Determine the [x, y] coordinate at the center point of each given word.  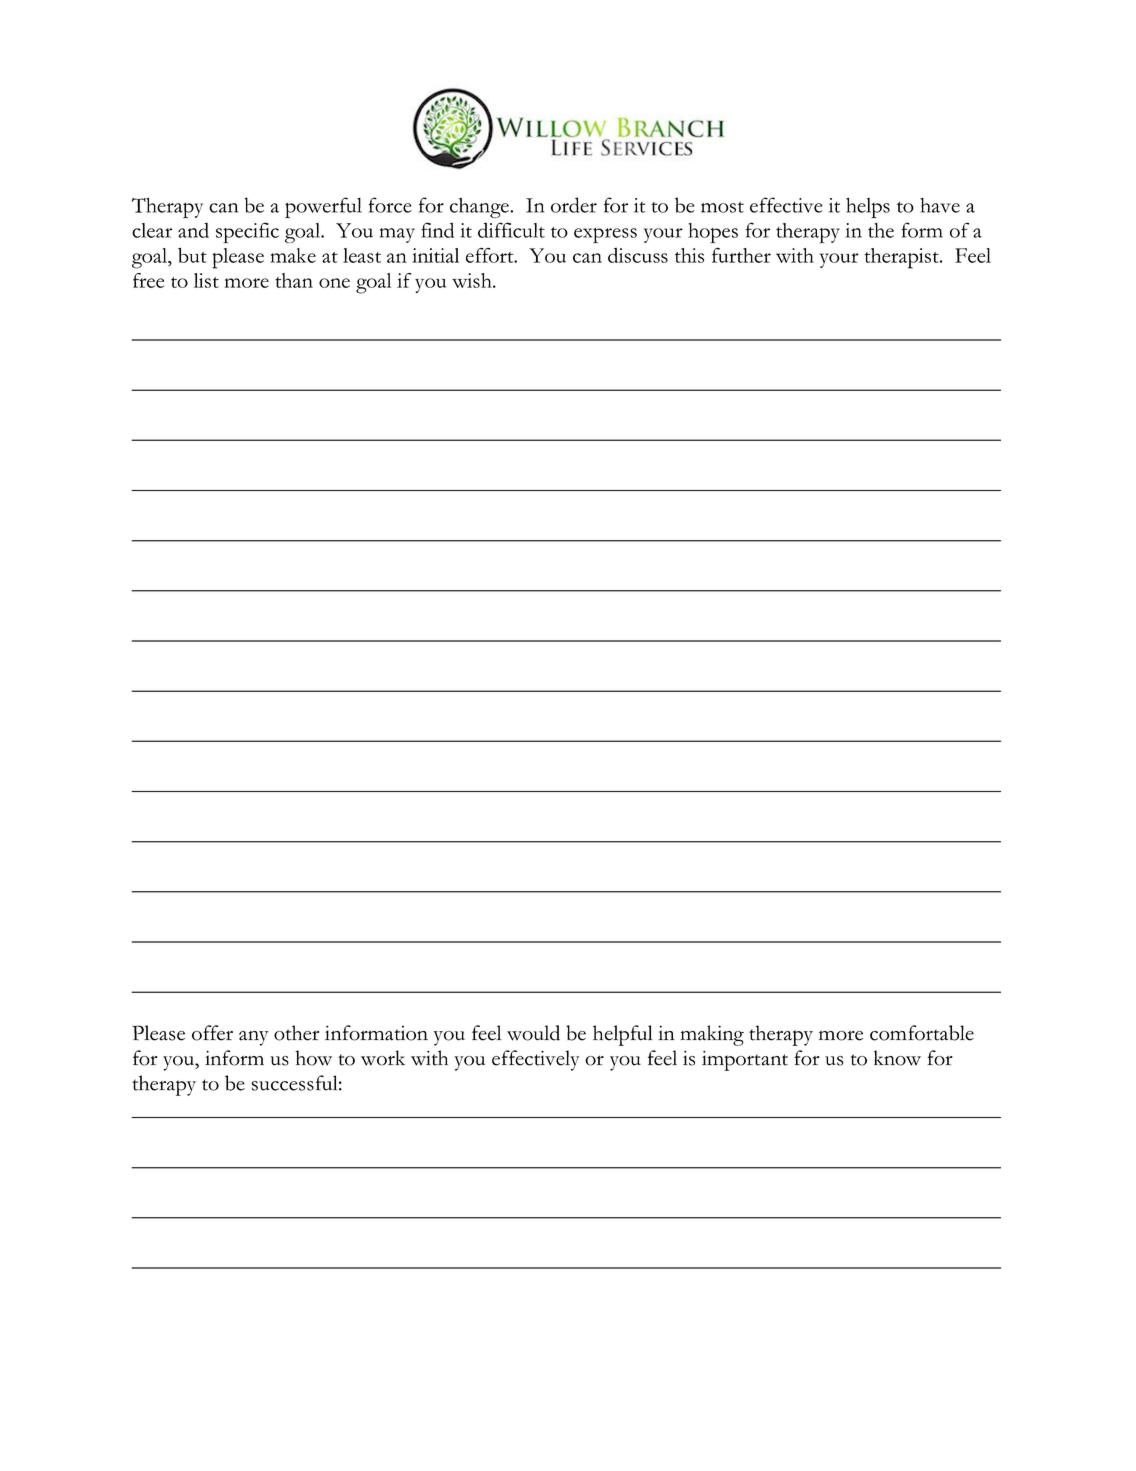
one [334, 283]
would [533, 1033]
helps [868, 207]
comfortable [922, 1033]
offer [212, 1033]
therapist [902, 258]
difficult [511, 230]
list [206, 280]
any [254, 1038]
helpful [623, 1035]
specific [247, 232]
